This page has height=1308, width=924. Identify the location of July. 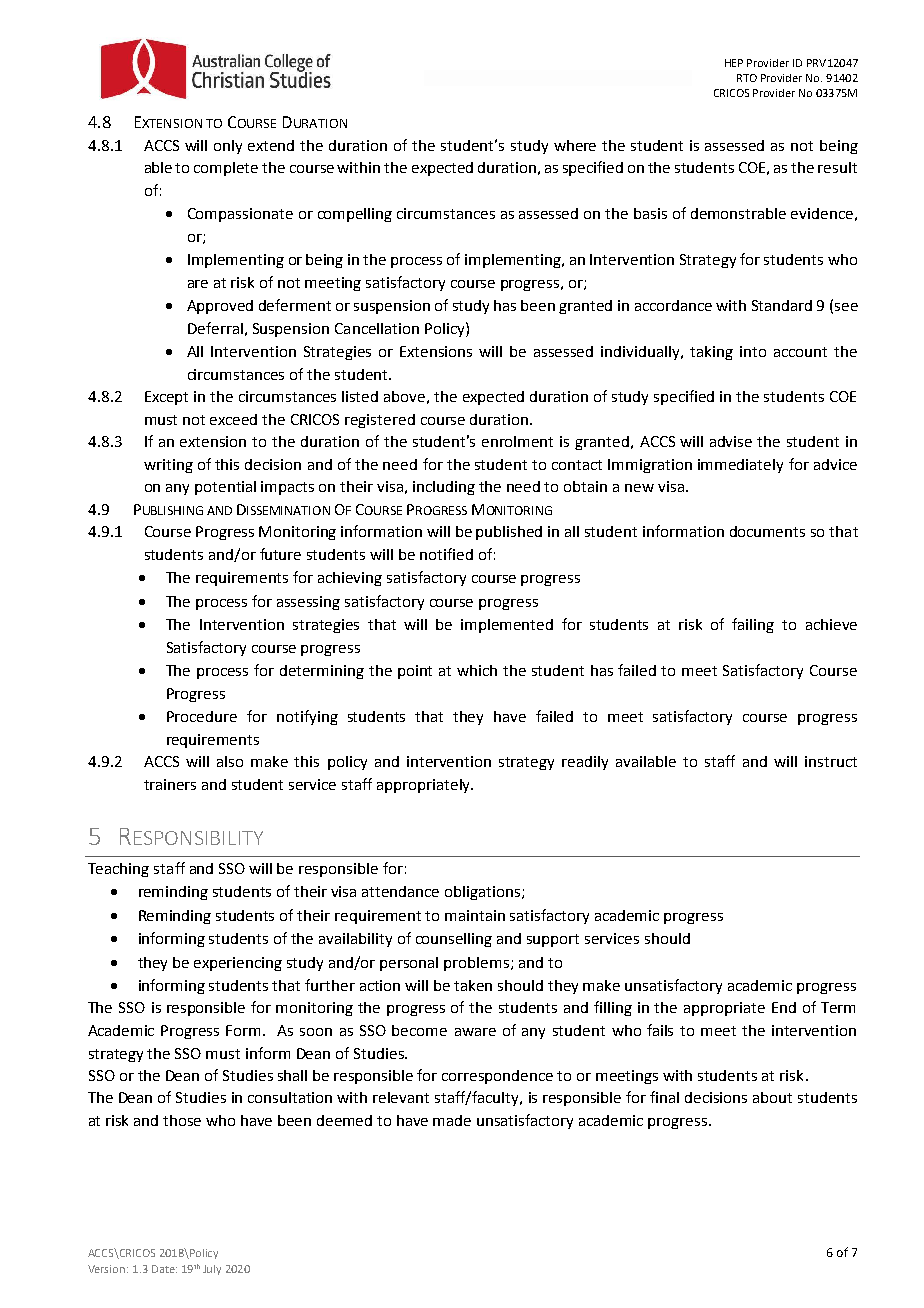
(212, 1270).
